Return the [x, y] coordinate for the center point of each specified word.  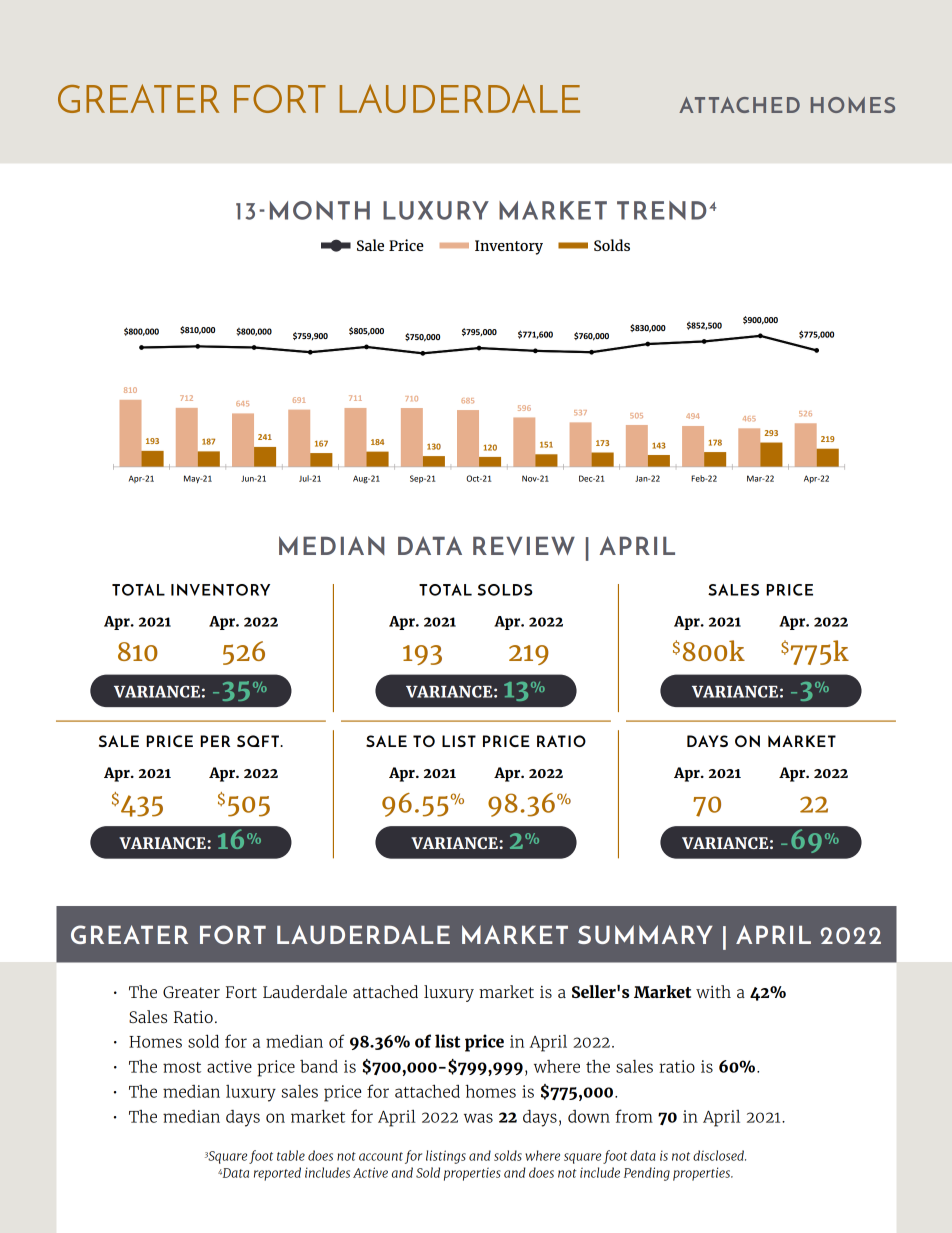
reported [277, 1174]
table [291, 1155]
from [634, 1116]
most [182, 1067]
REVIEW [524, 546]
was [478, 1118]
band [319, 1066]
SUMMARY [645, 934]
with [713, 991]
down [589, 1116]
